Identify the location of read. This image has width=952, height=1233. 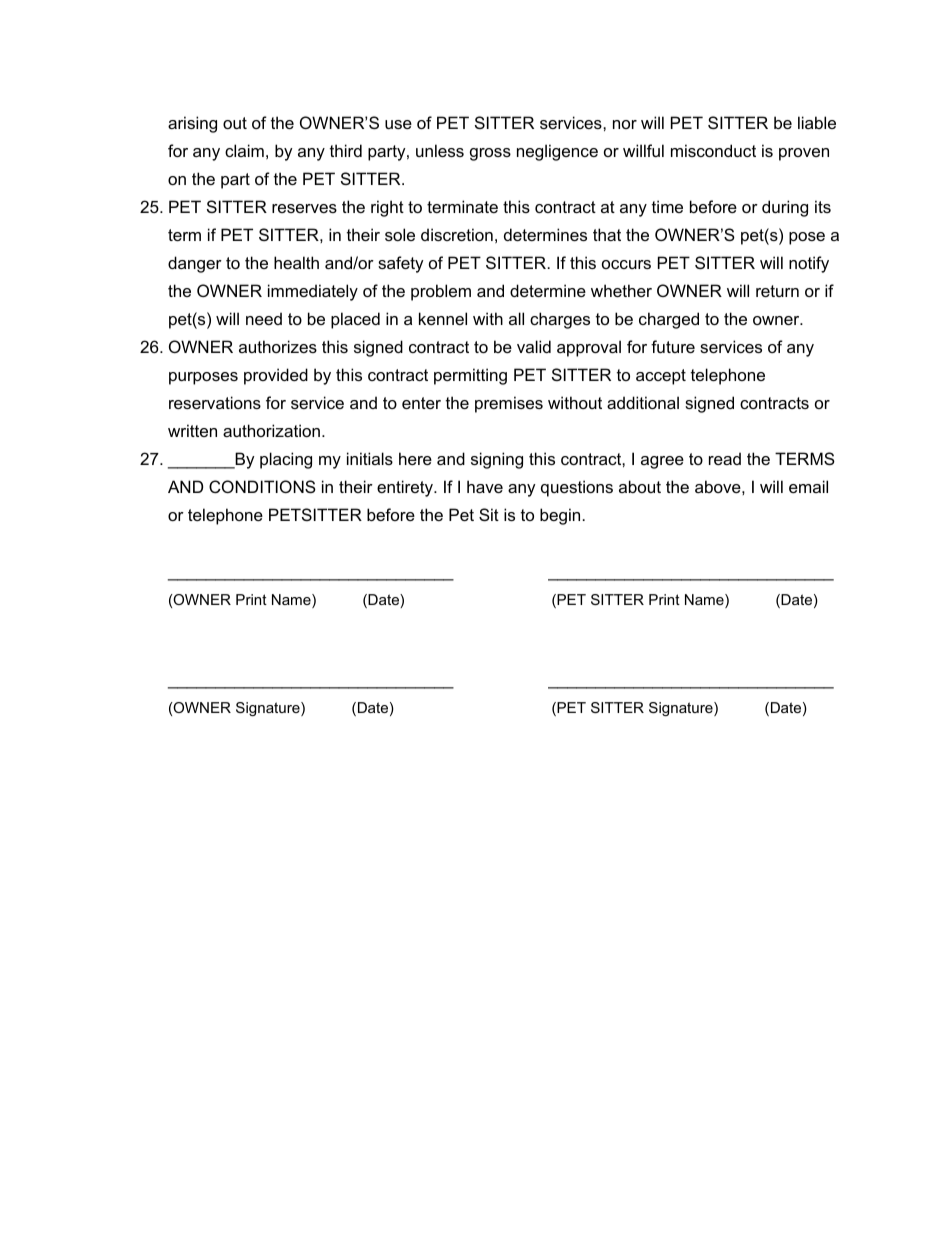
(725, 458).
